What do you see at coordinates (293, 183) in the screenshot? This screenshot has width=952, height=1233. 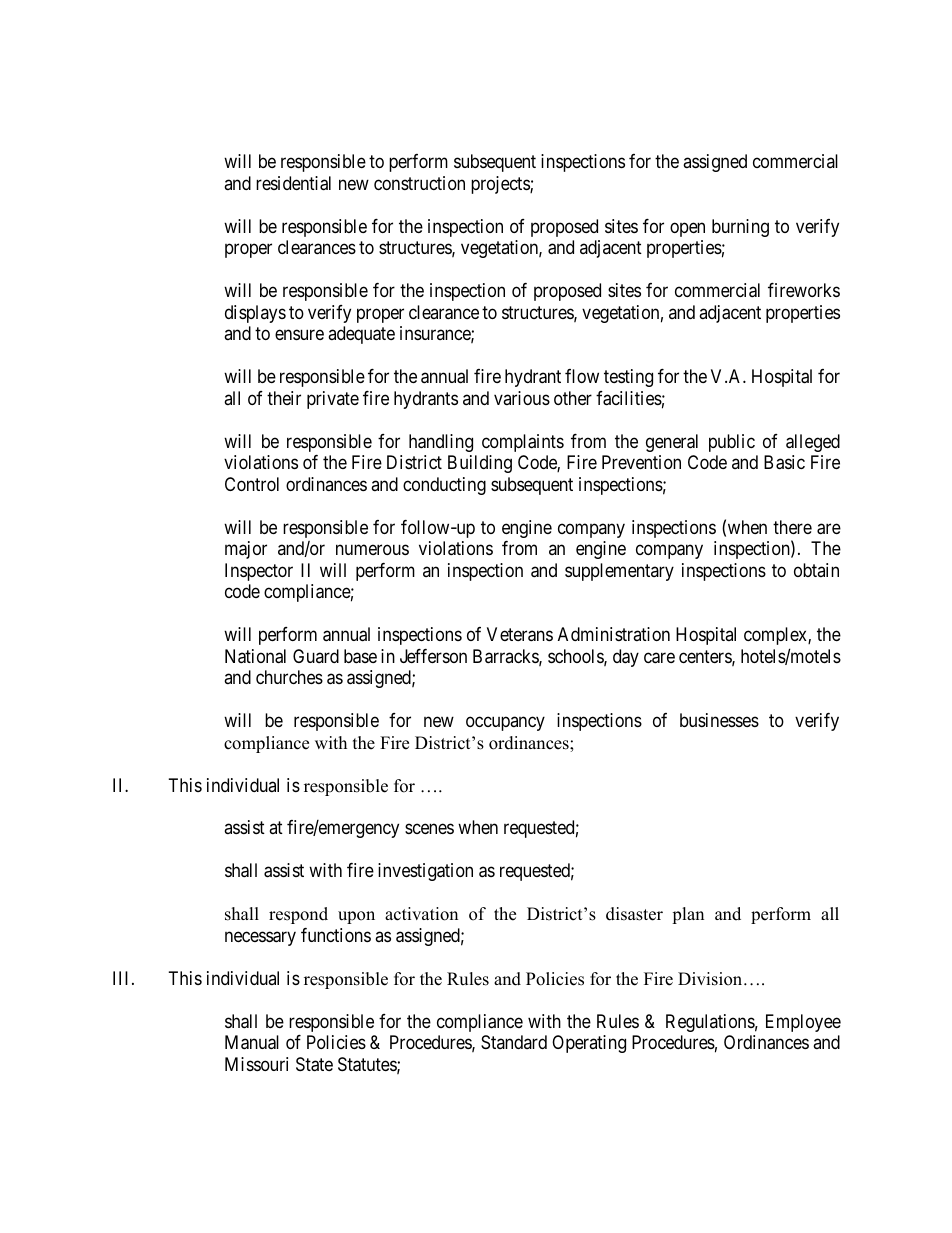 I see `residential` at bounding box center [293, 183].
